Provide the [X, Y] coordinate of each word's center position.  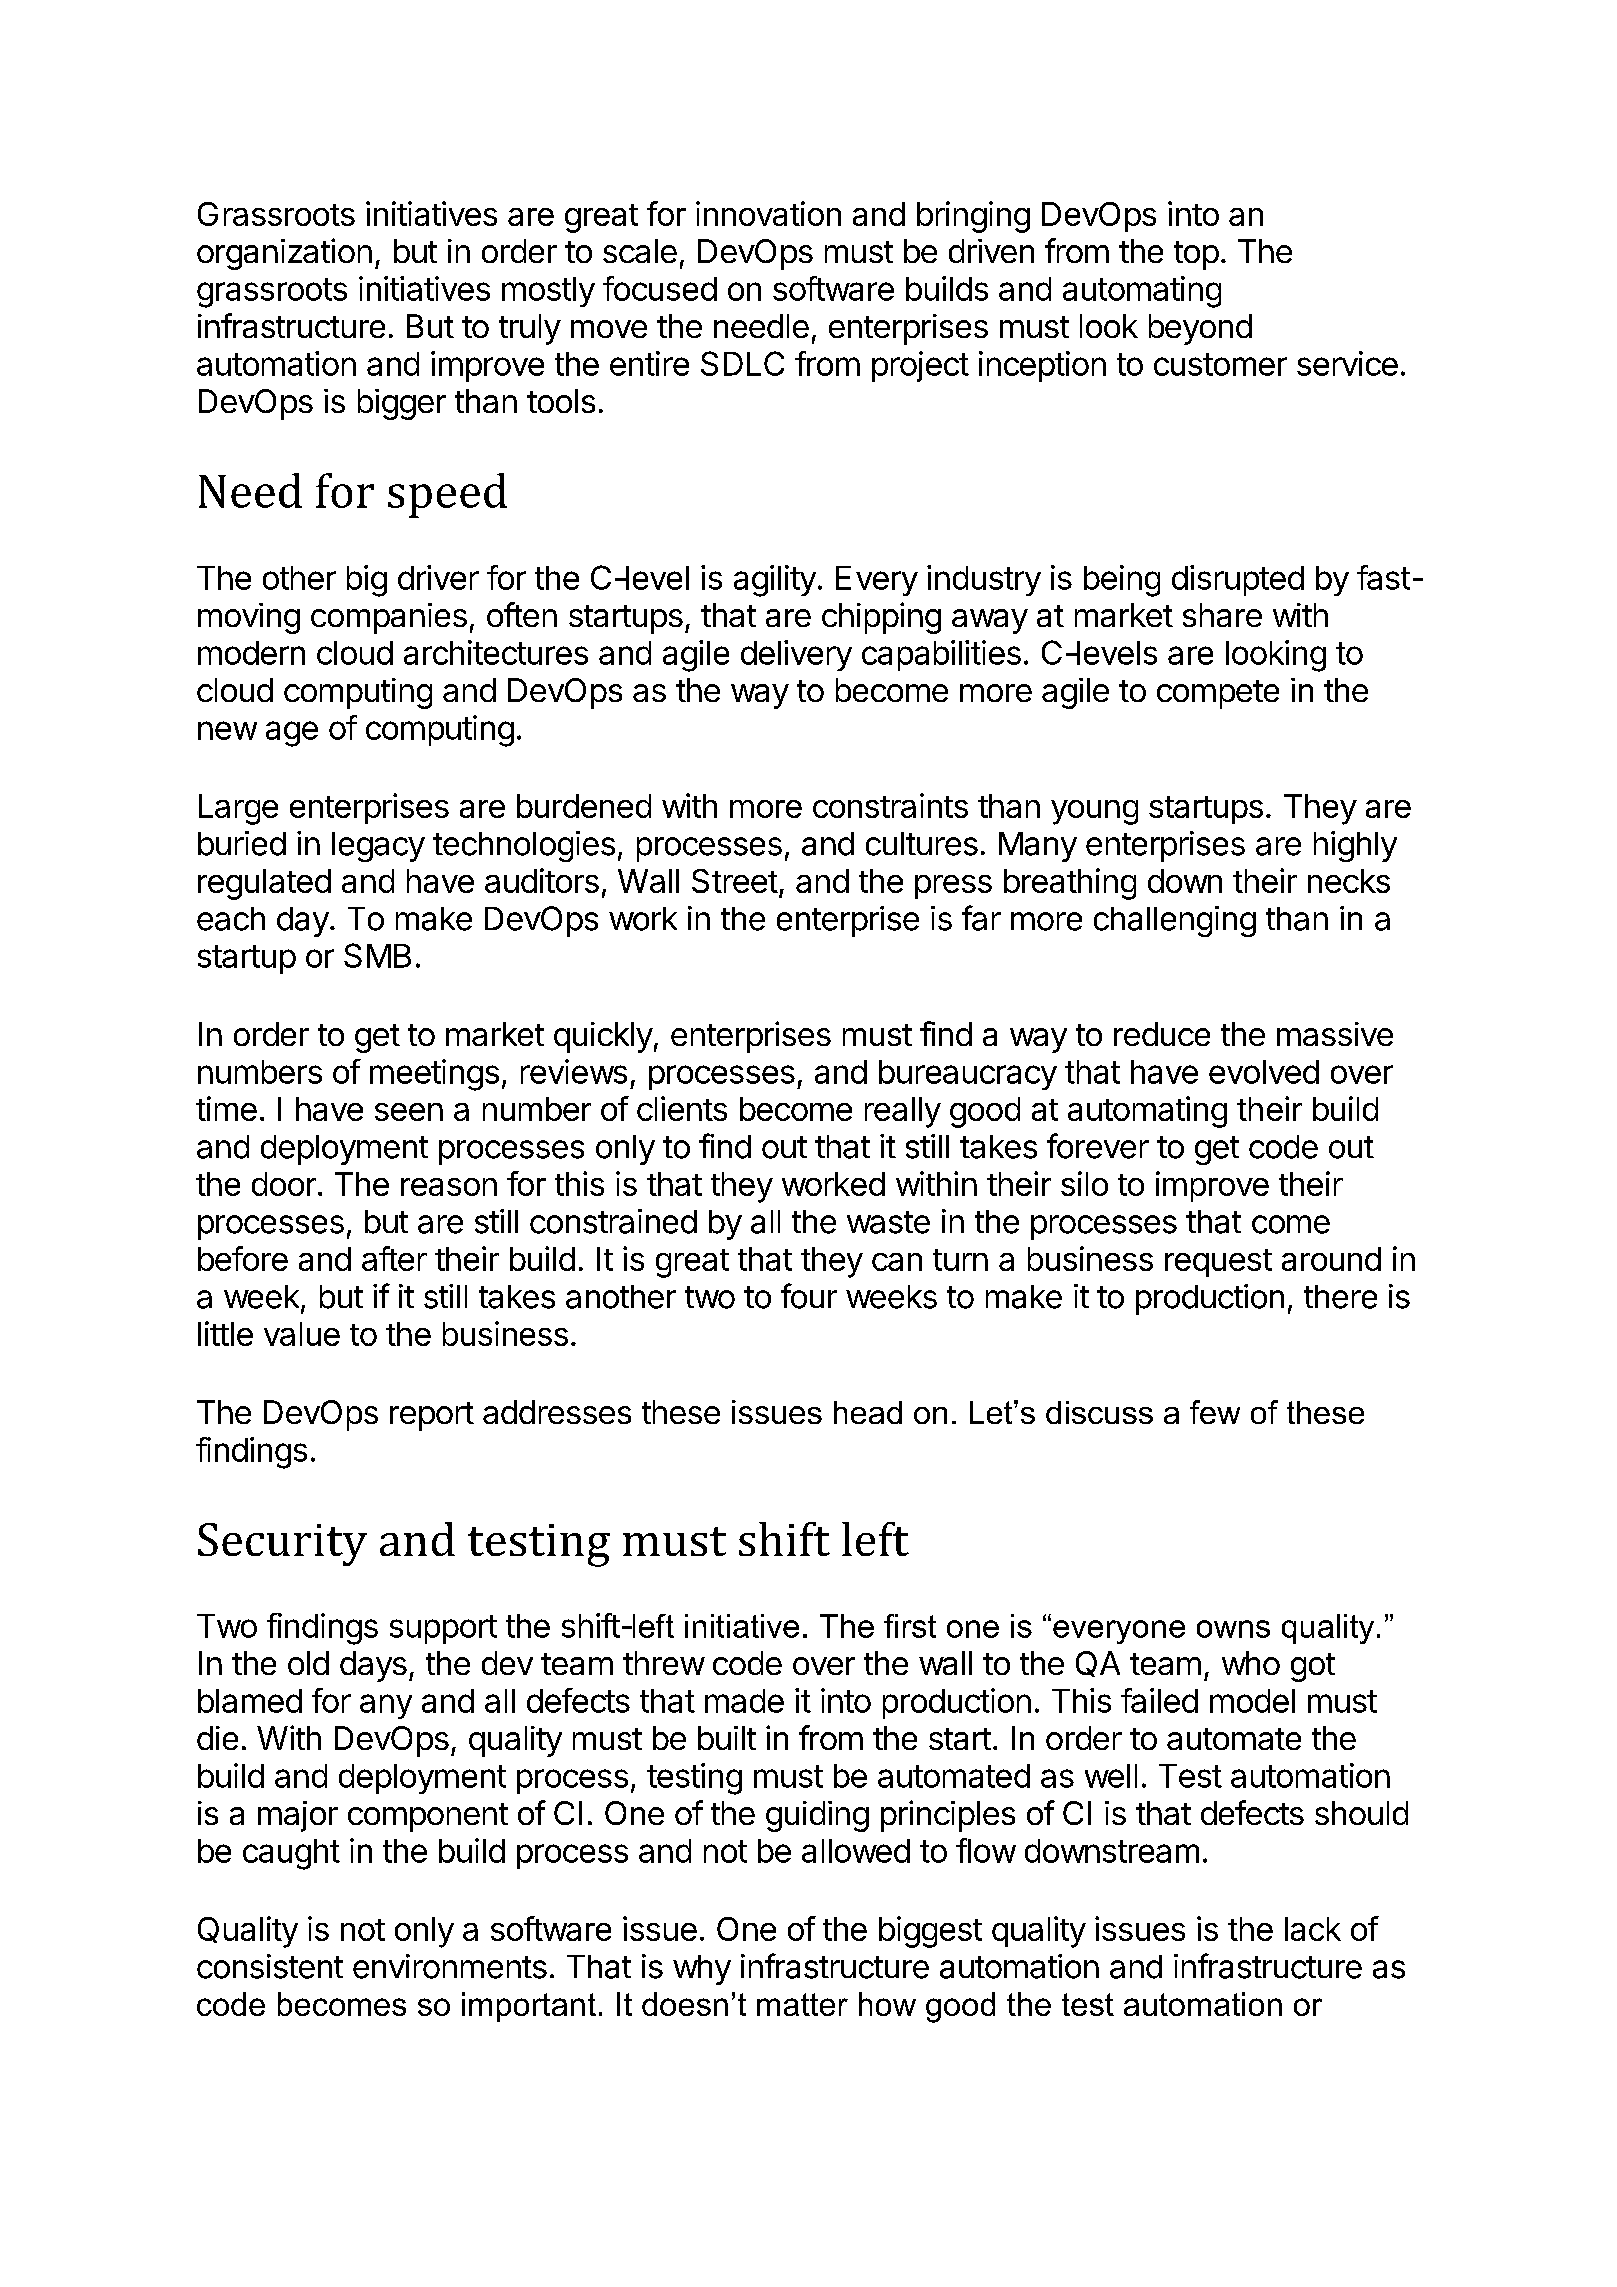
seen [409, 1112]
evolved [1264, 1072]
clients [682, 1108]
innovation [768, 213]
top [1198, 255]
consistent [270, 1966]
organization [286, 254]
